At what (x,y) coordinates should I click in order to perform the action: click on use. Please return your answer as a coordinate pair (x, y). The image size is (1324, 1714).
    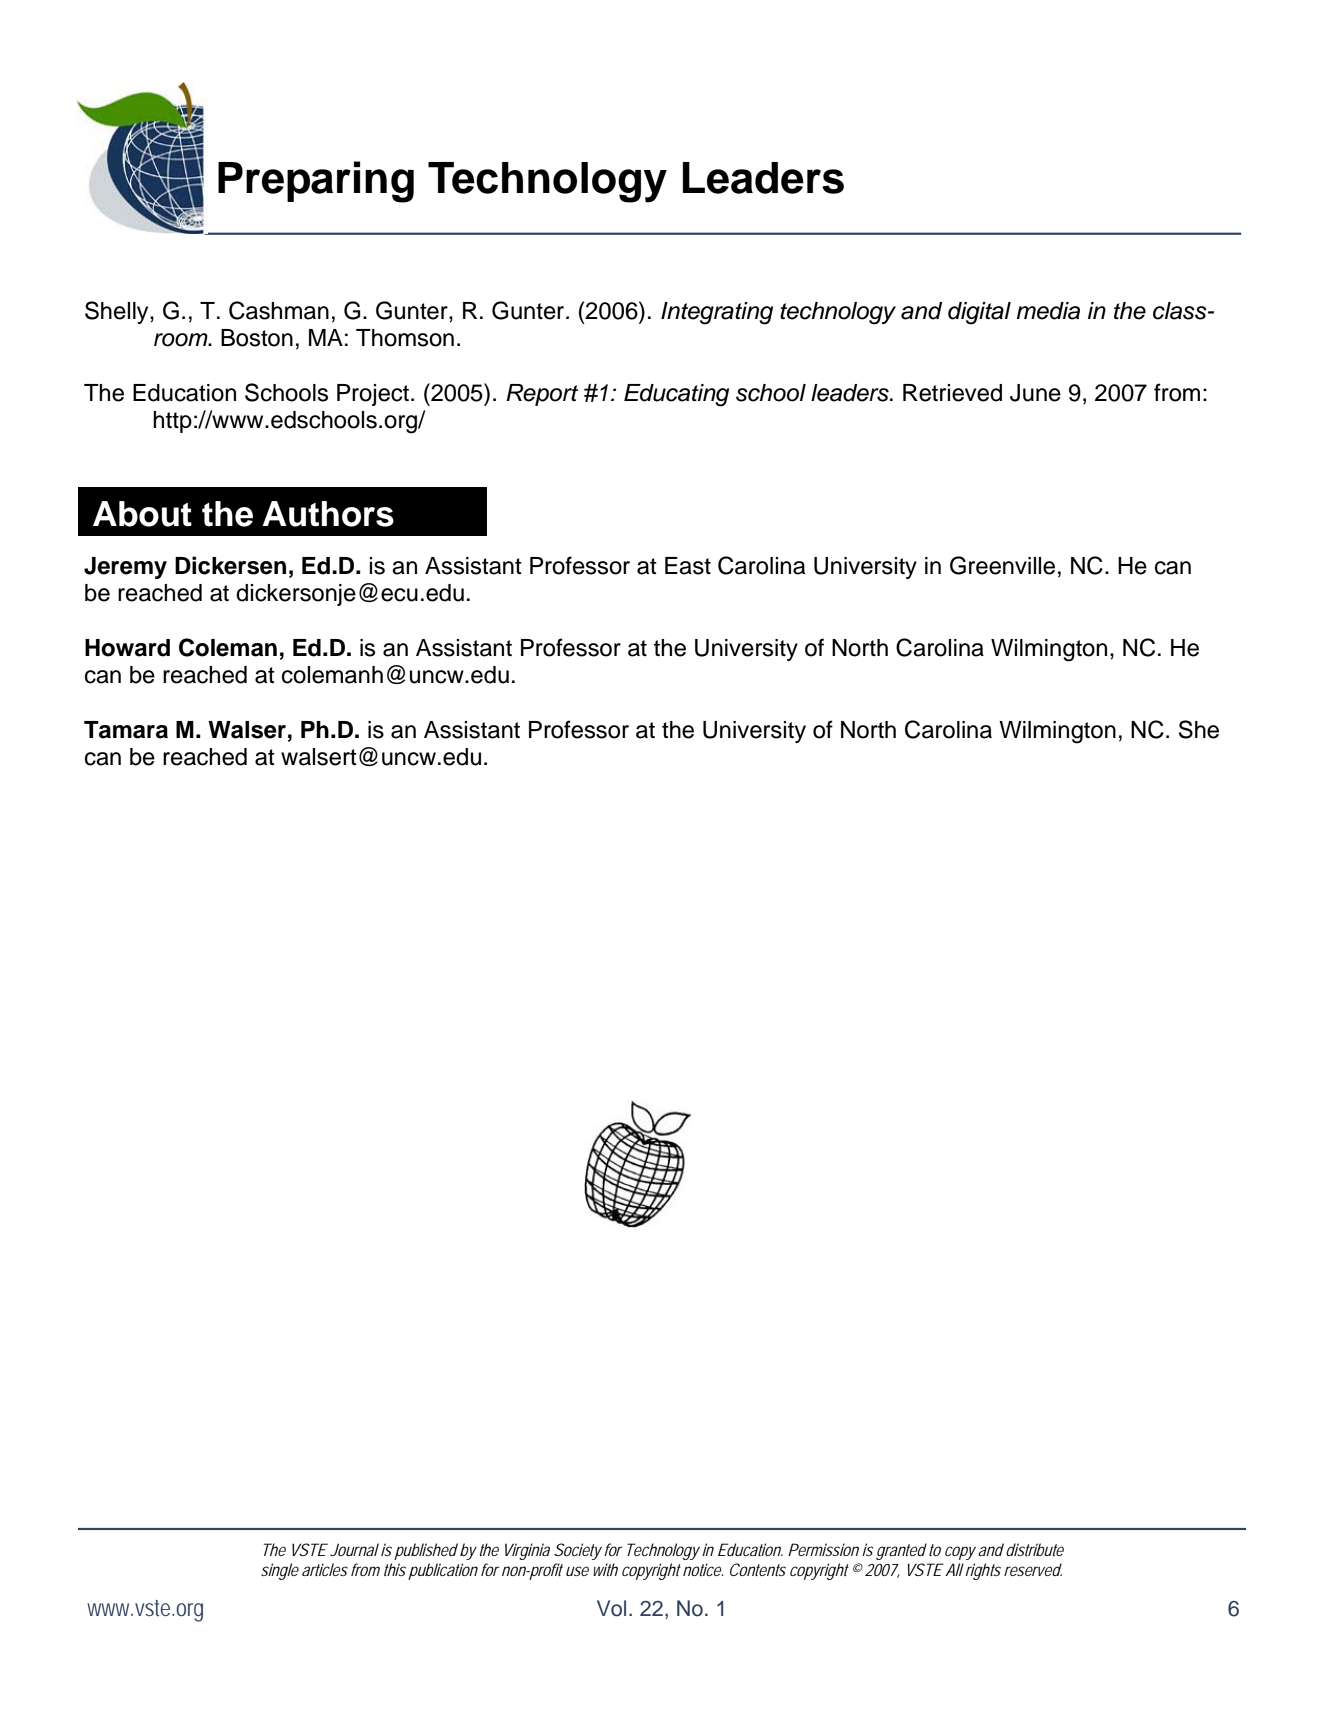
    Looking at the image, I should click on (577, 1571).
